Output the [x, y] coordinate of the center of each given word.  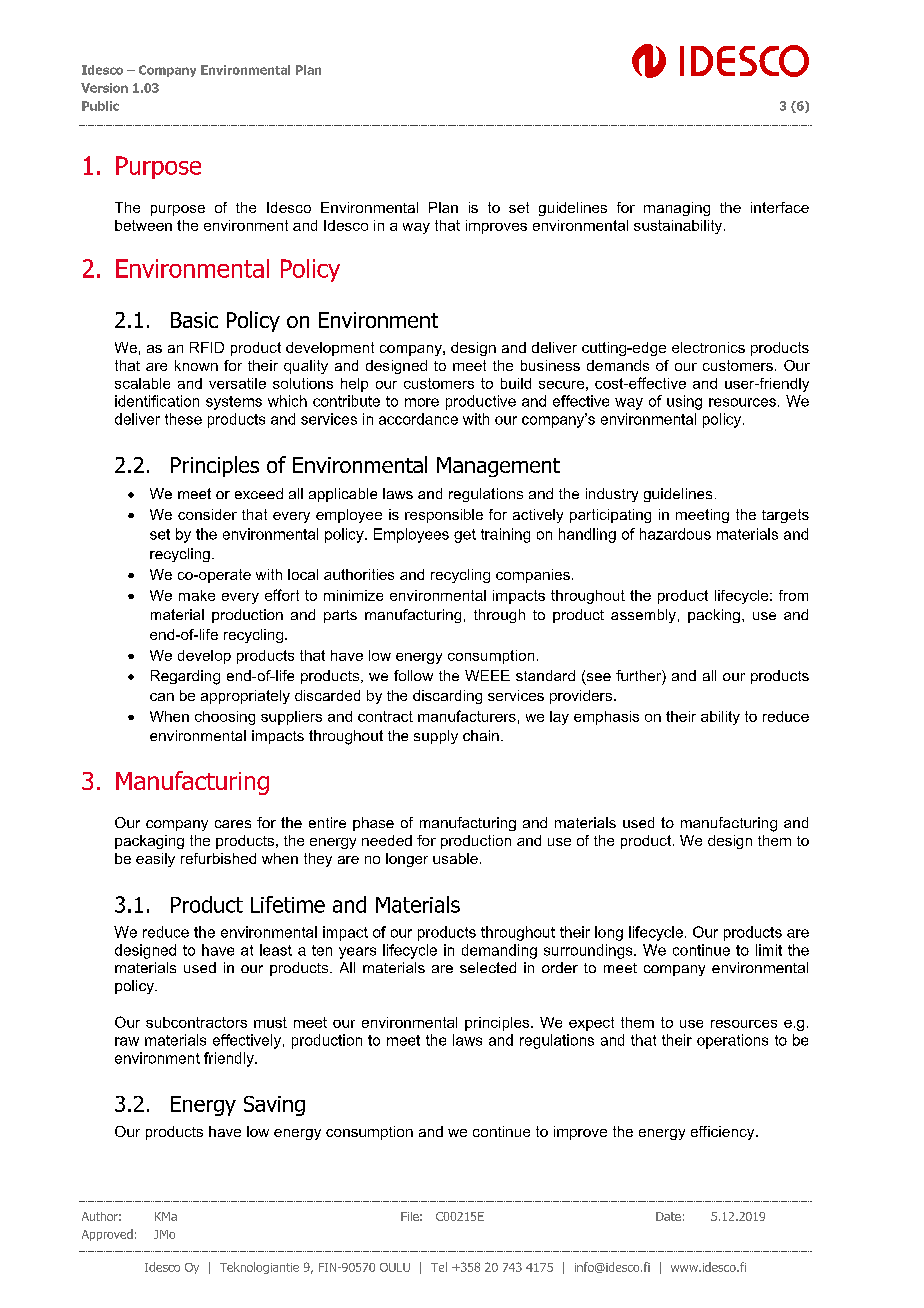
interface [780, 207]
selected [488, 967]
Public [100, 106]
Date [668, 1216]
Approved [107, 1235]
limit [769, 950]
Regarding [185, 677]
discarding [447, 697]
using [684, 402]
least [276, 950]
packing [714, 616]
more [422, 402]
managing [677, 209]
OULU [395, 1267]
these [183, 419]
